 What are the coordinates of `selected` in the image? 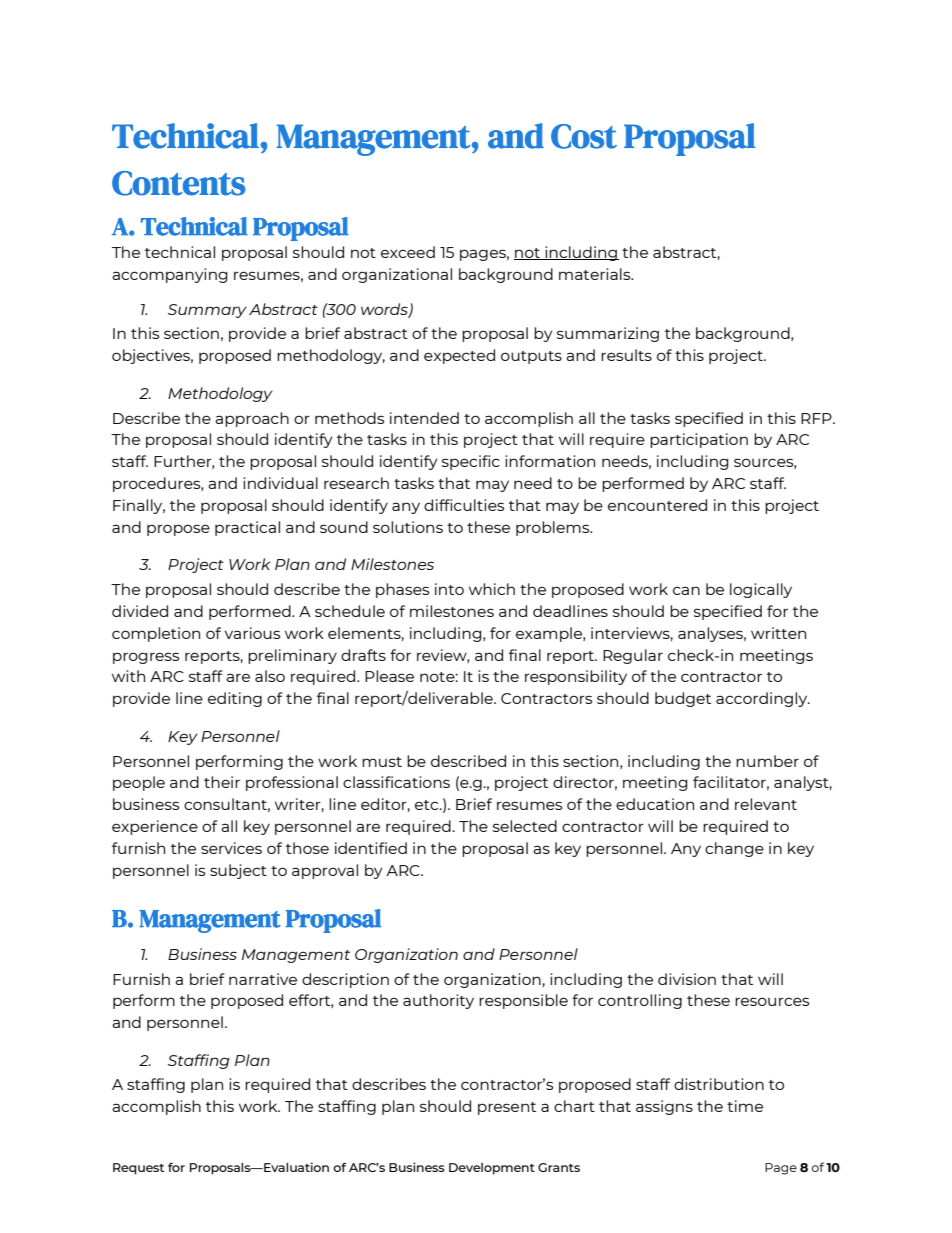 It's located at (525, 826).
